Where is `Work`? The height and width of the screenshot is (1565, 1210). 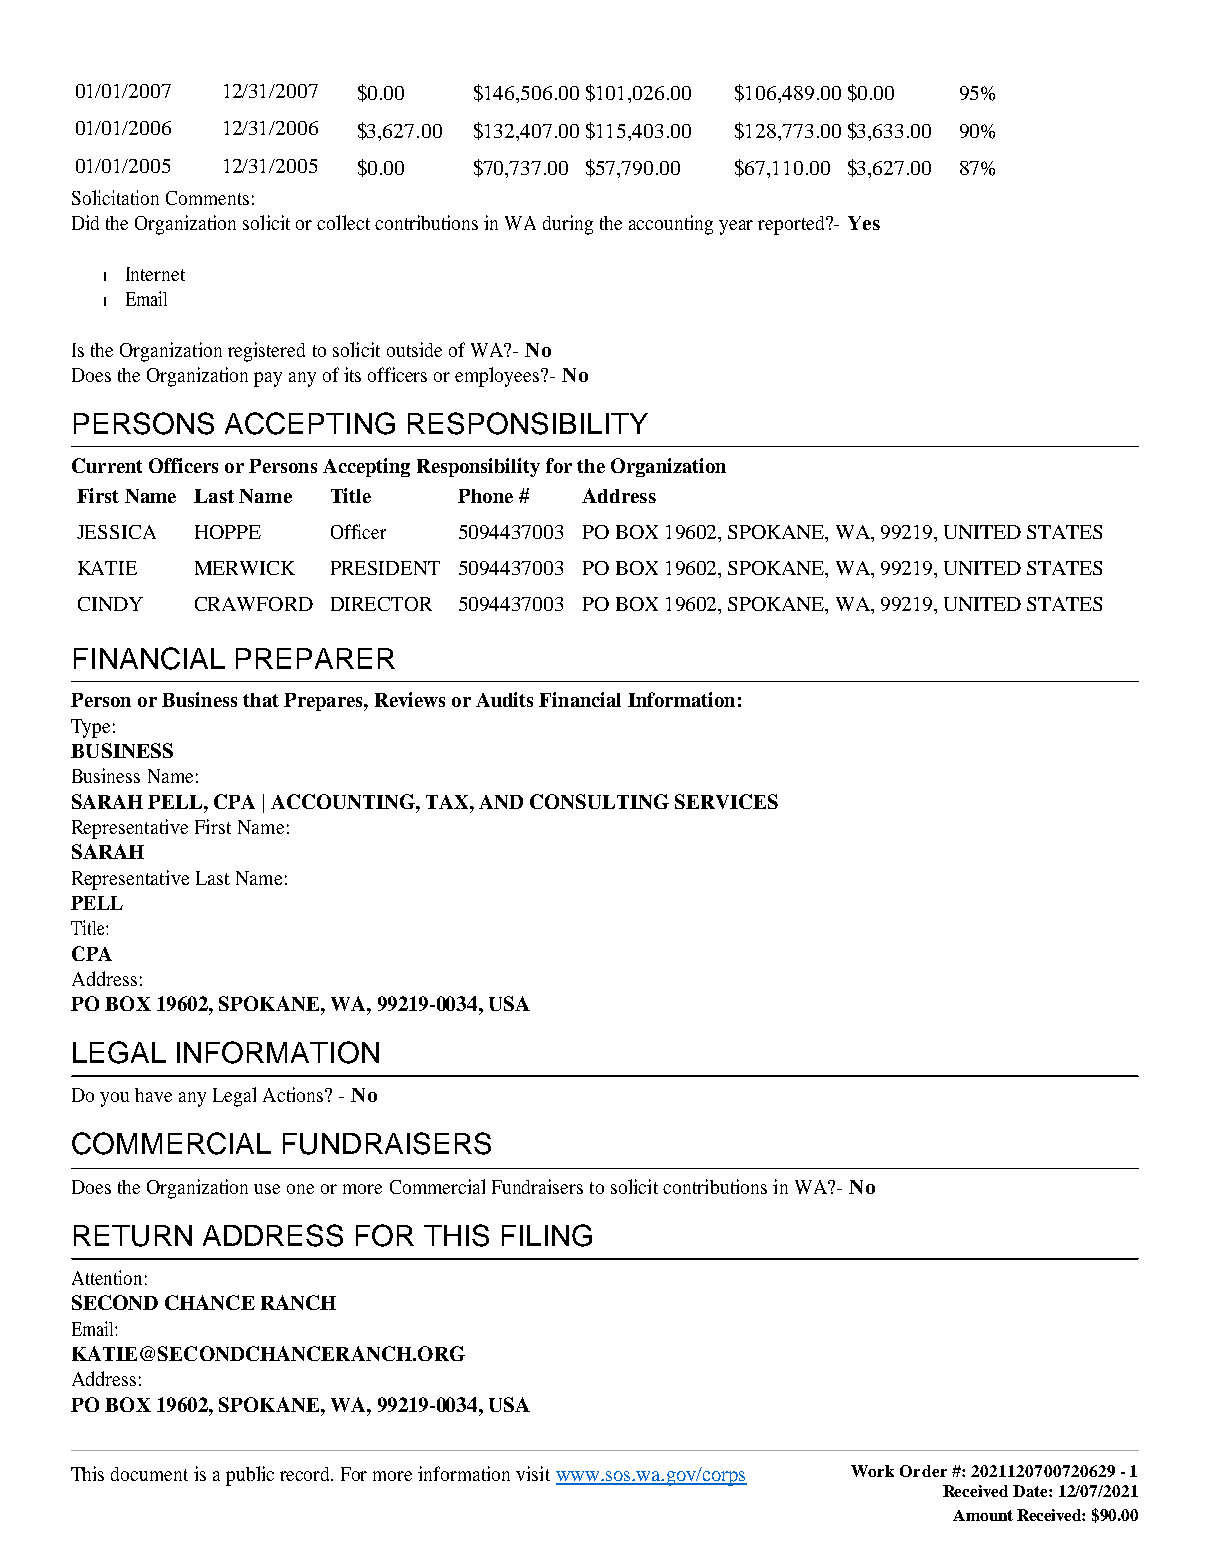 Work is located at coordinates (872, 1471).
